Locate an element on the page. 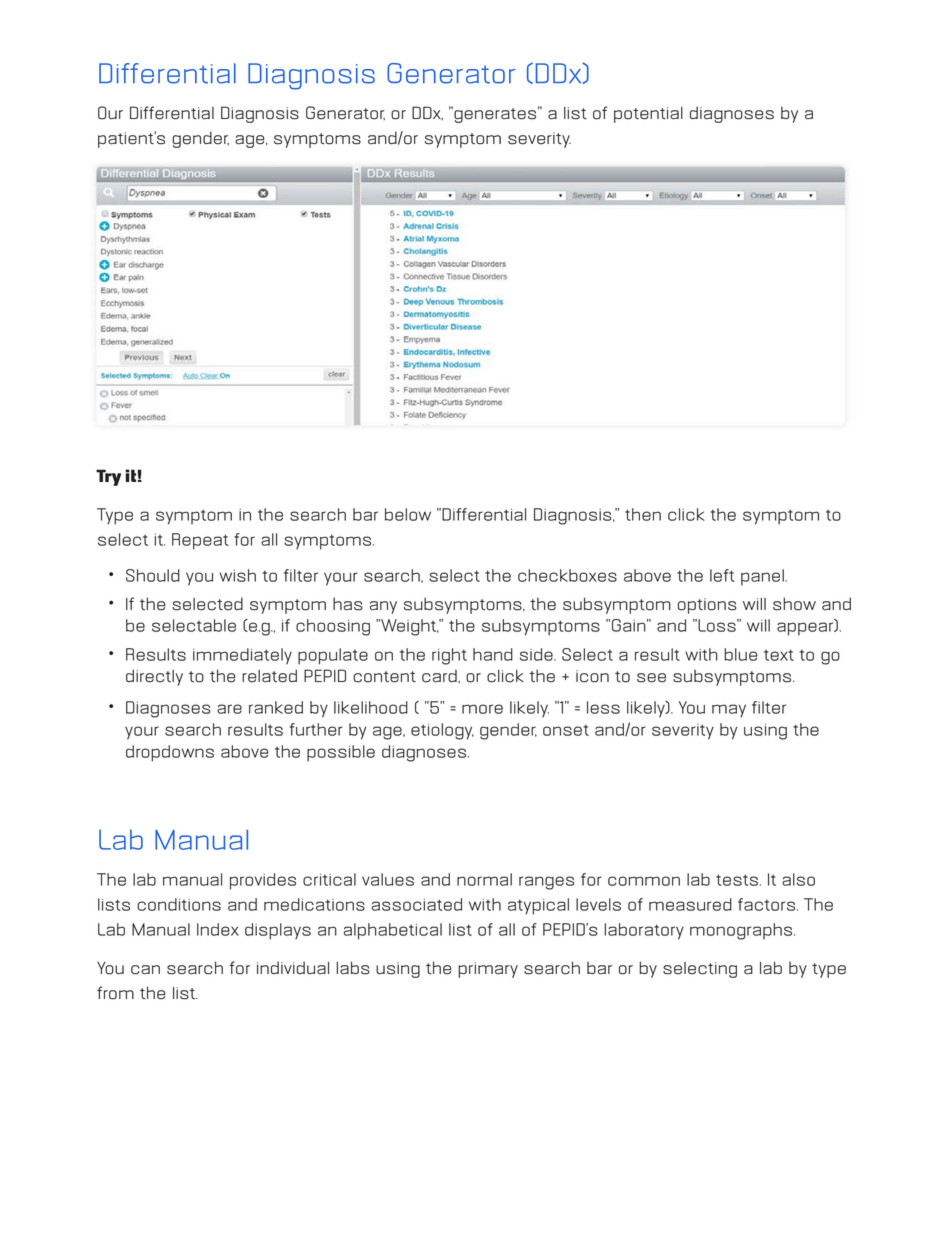  then is located at coordinates (643, 514).
